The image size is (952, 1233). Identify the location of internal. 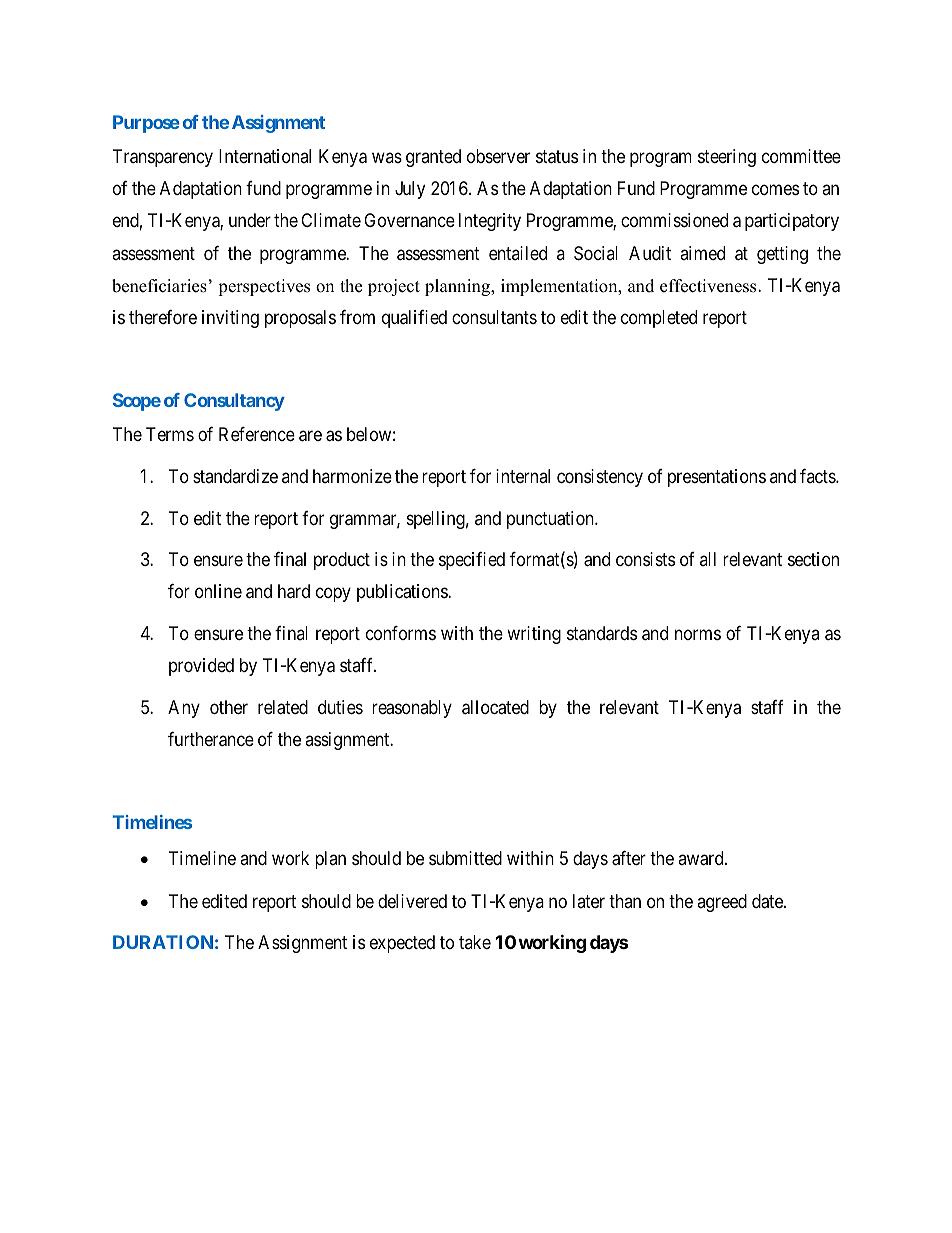
(523, 476).
